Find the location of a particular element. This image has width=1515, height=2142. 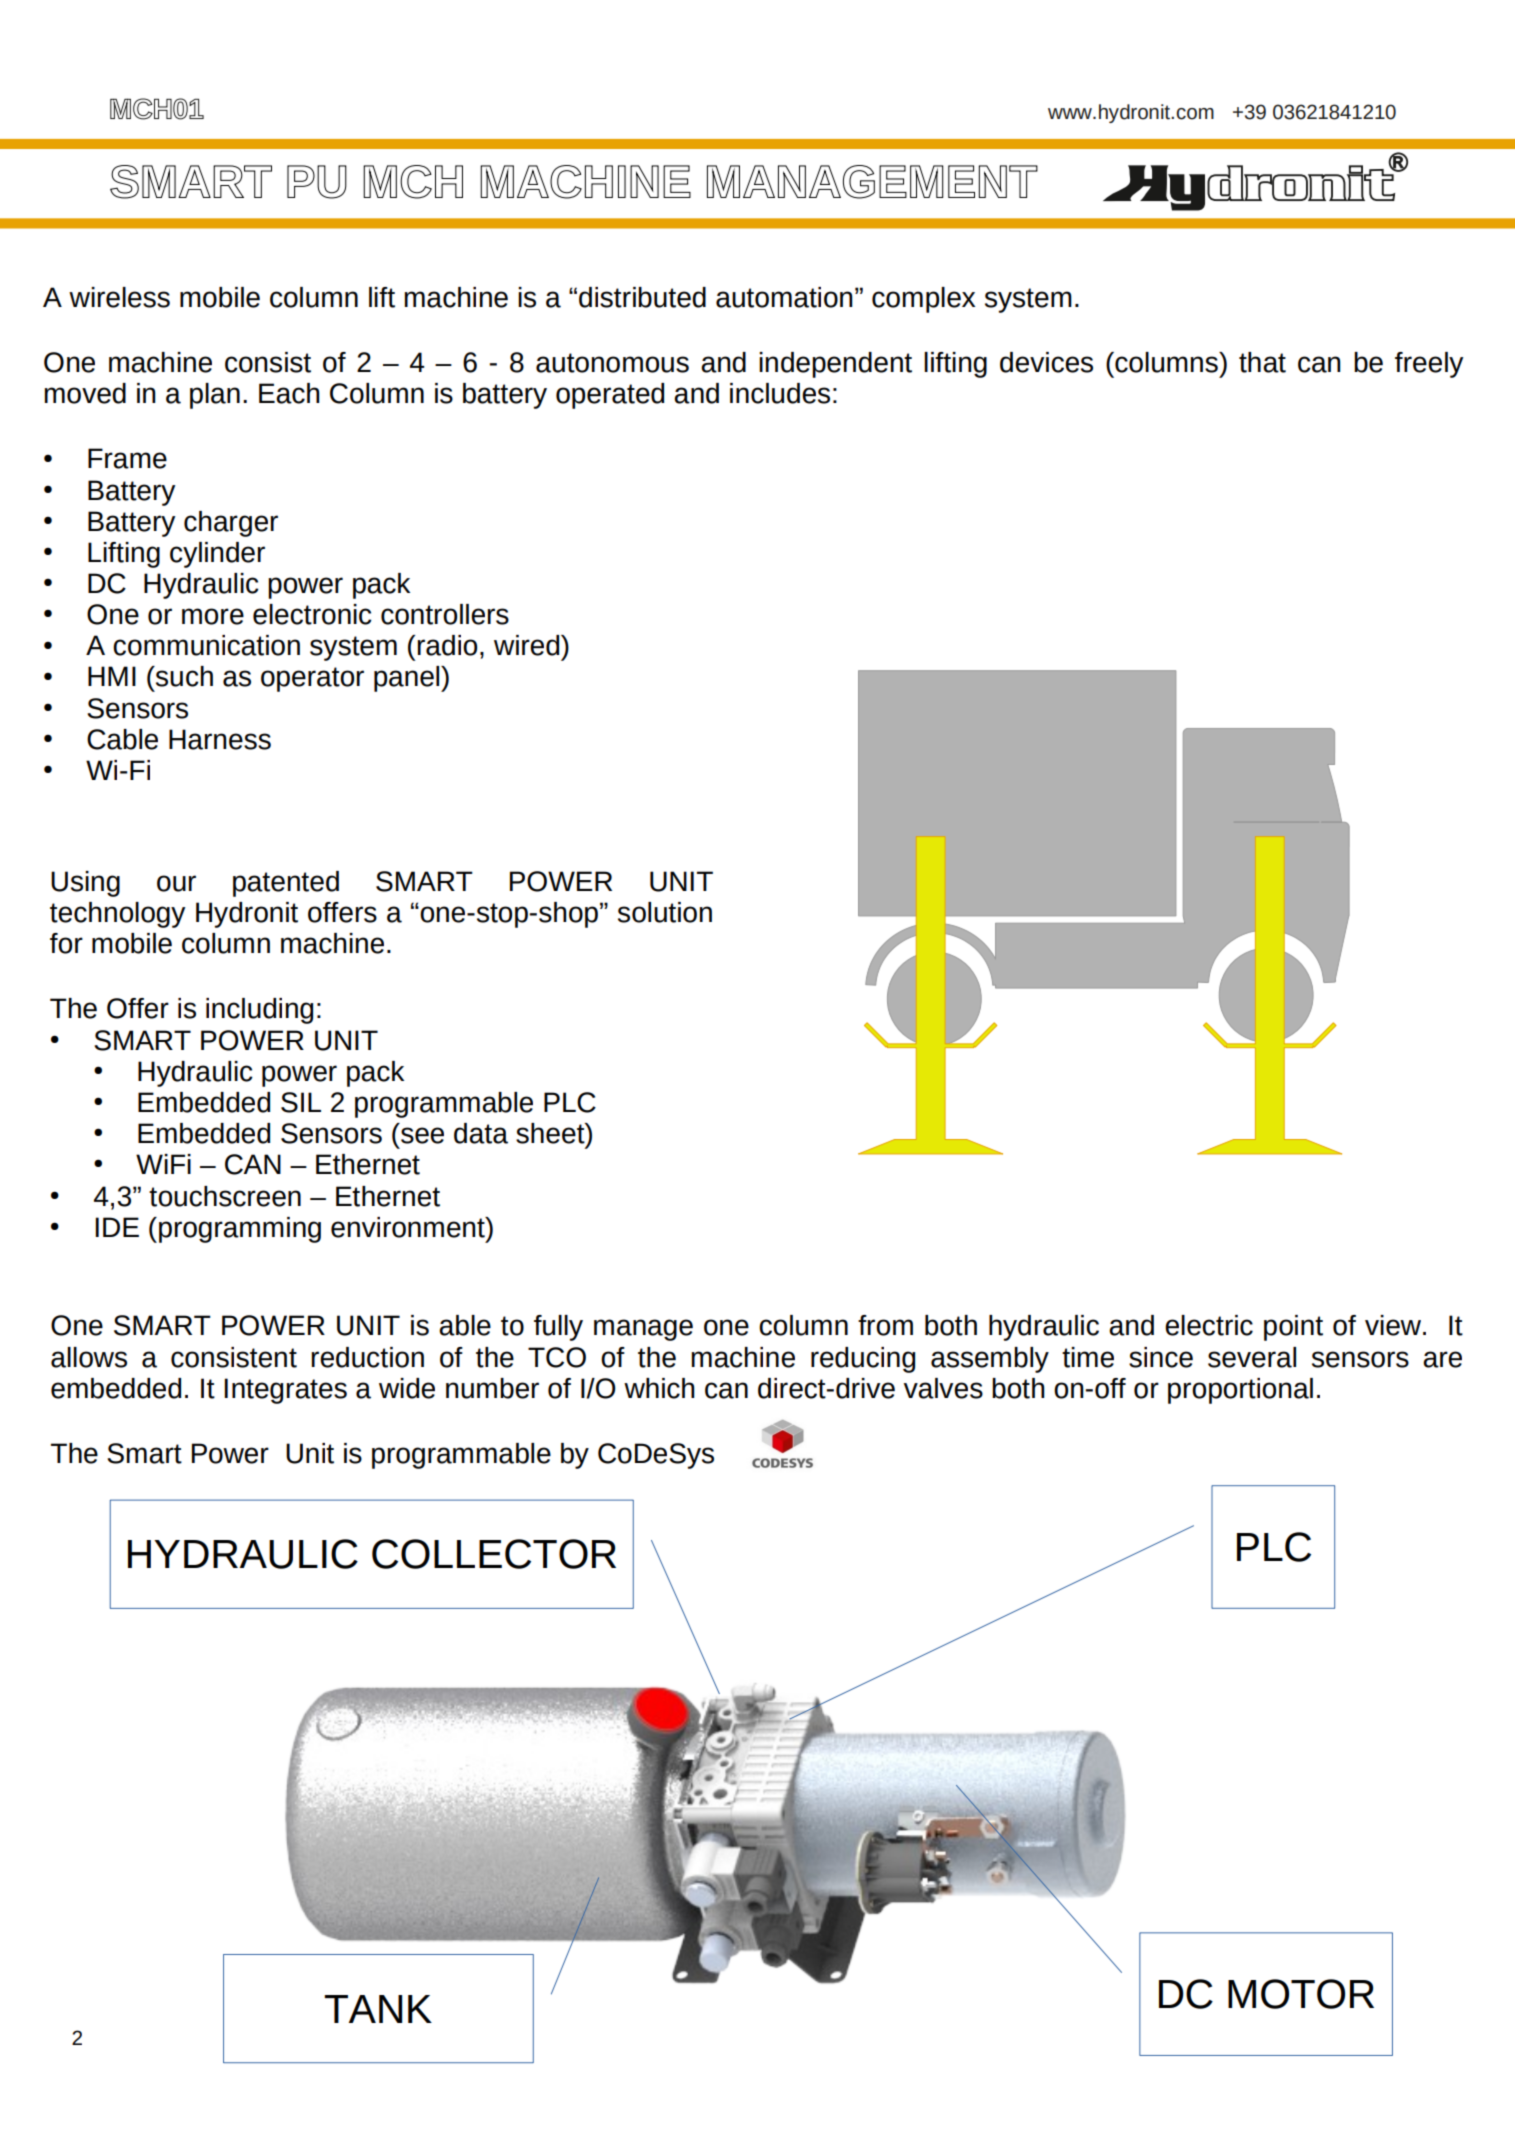

that is located at coordinates (1262, 362).
